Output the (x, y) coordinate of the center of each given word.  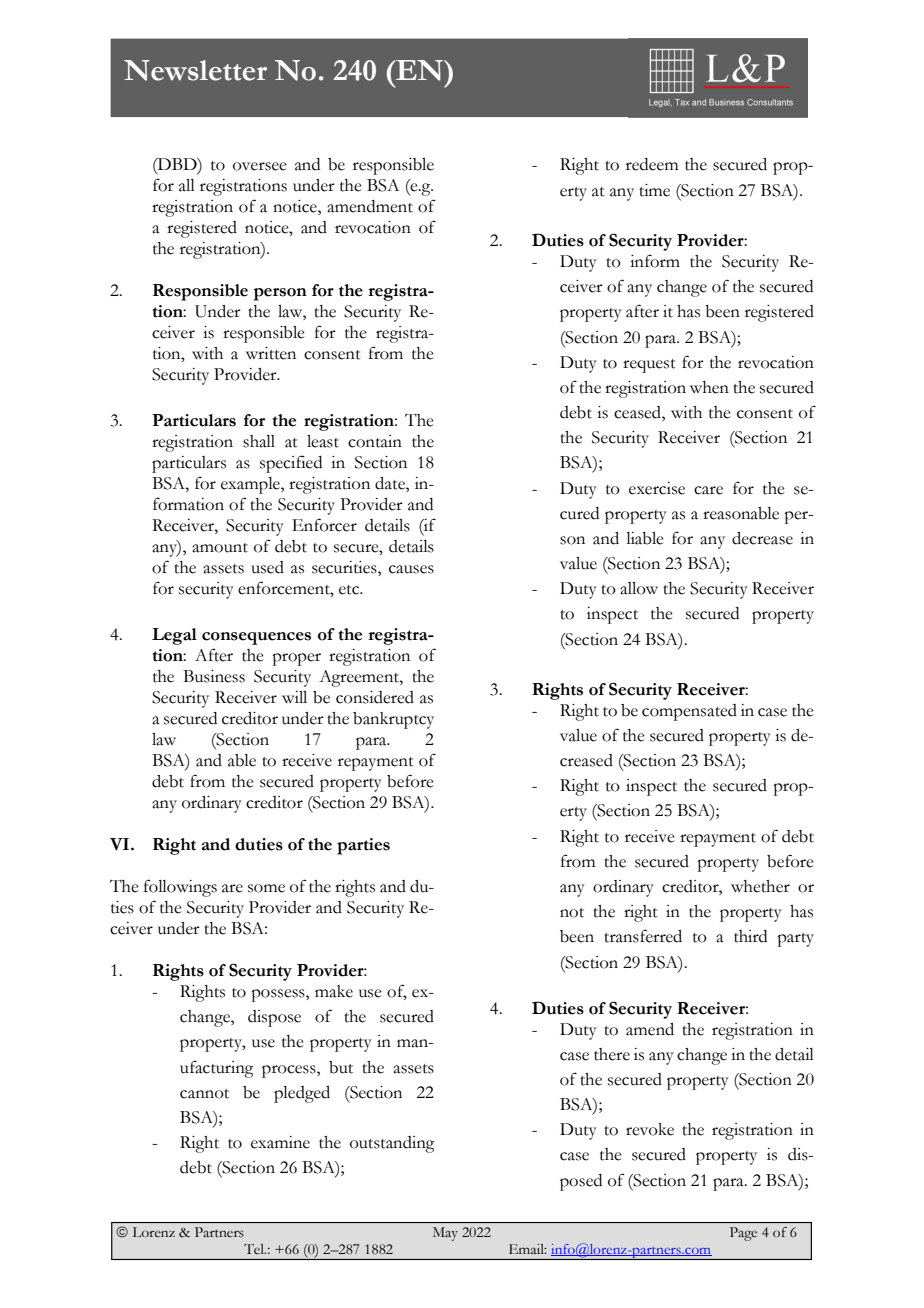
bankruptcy (393, 720)
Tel (255, 1249)
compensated (689, 712)
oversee (260, 166)
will (294, 697)
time (654, 190)
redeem (652, 164)
